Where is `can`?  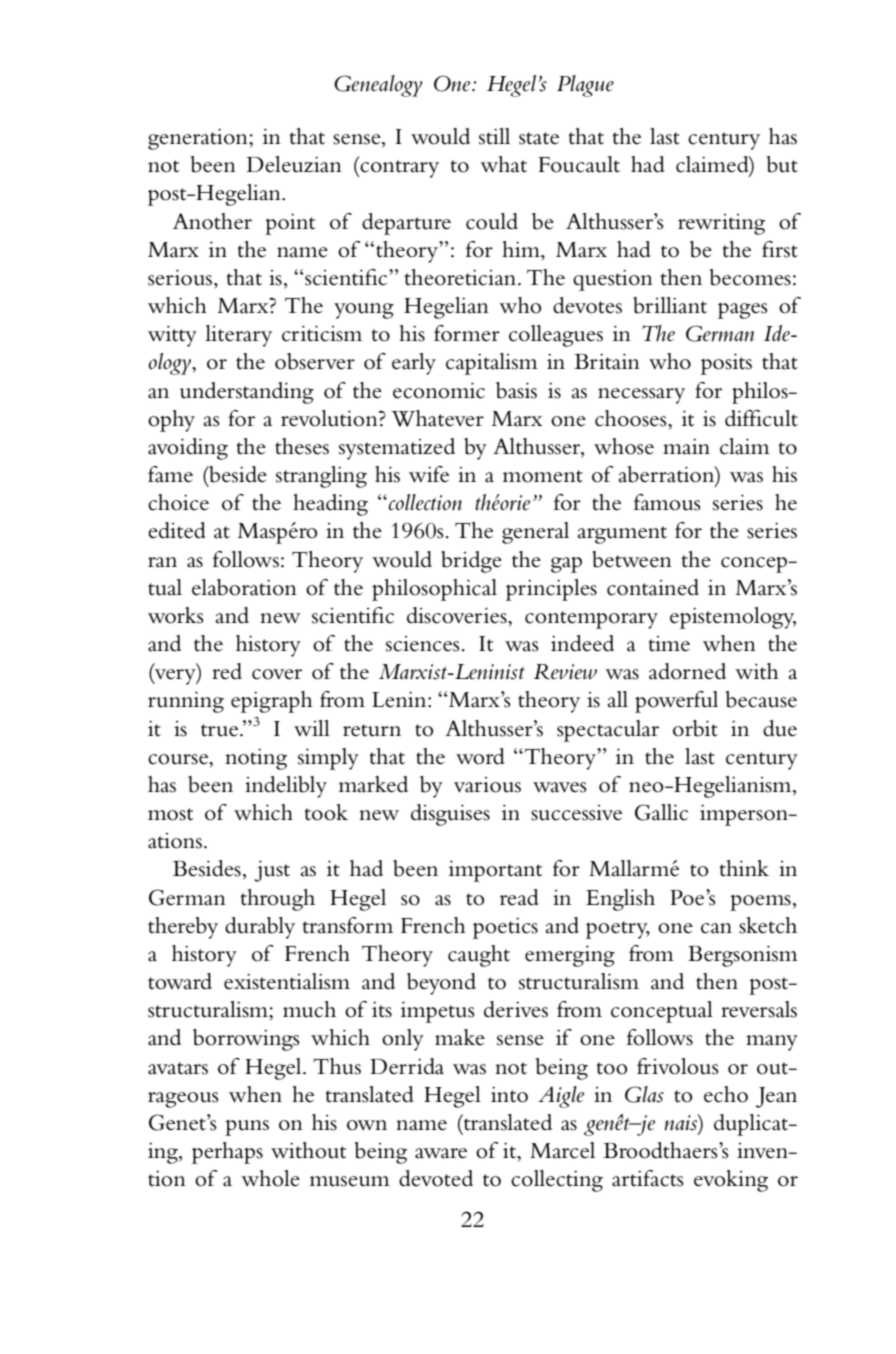
can is located at coordinates (716, 928).
